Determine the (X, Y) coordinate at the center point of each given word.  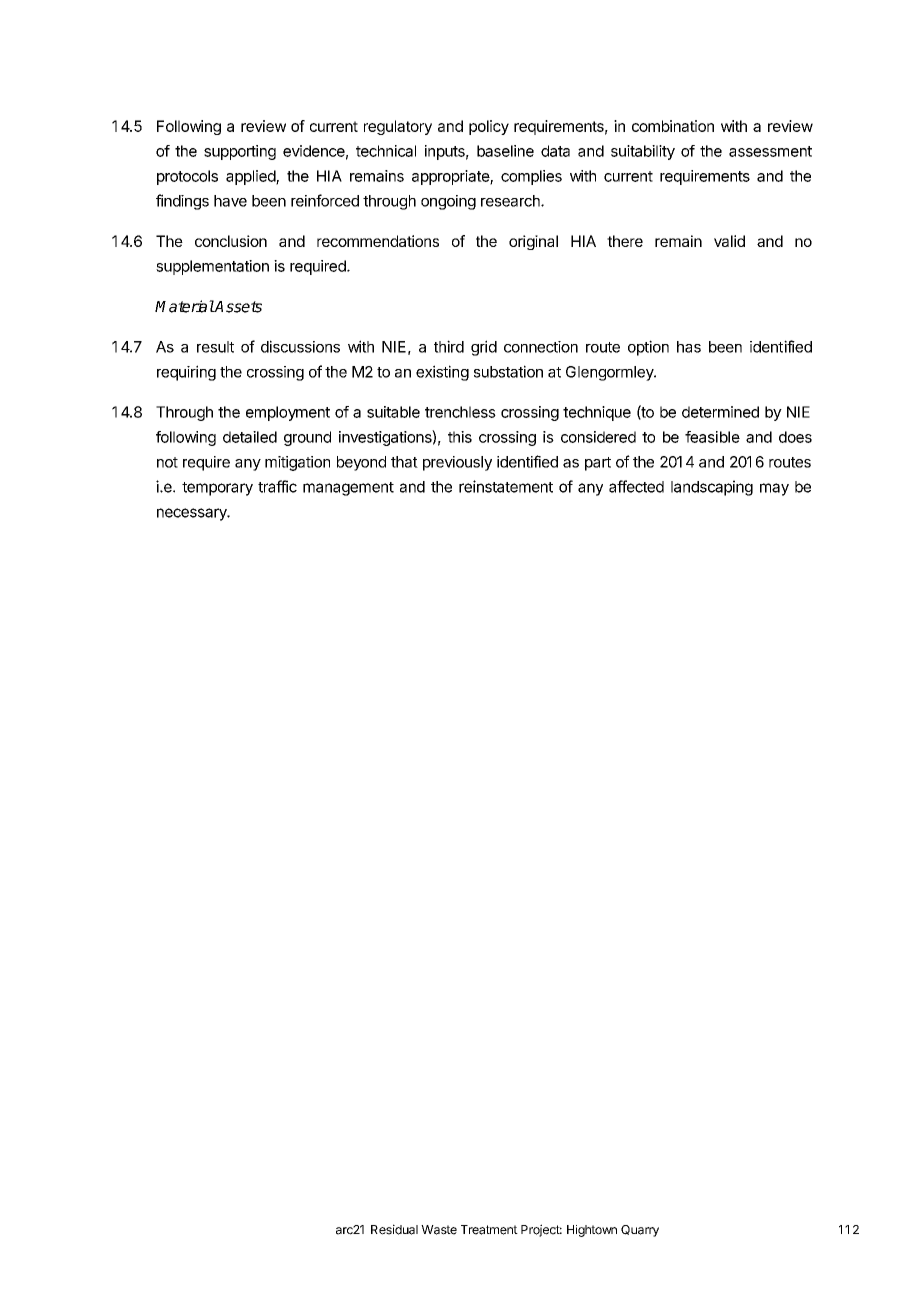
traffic (277, 486)
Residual (394, 1229)
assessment (770, 151)
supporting (240, 152)
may (774, 489)
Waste (439, 1230)
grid (484, 348)
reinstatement (506, 486)
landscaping (712, 488)
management (348, 489)
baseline (505, 151)
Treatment (489, 1230)
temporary (217, 489)
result (215, 347)
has (689, 347)
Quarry (640, 1231)
